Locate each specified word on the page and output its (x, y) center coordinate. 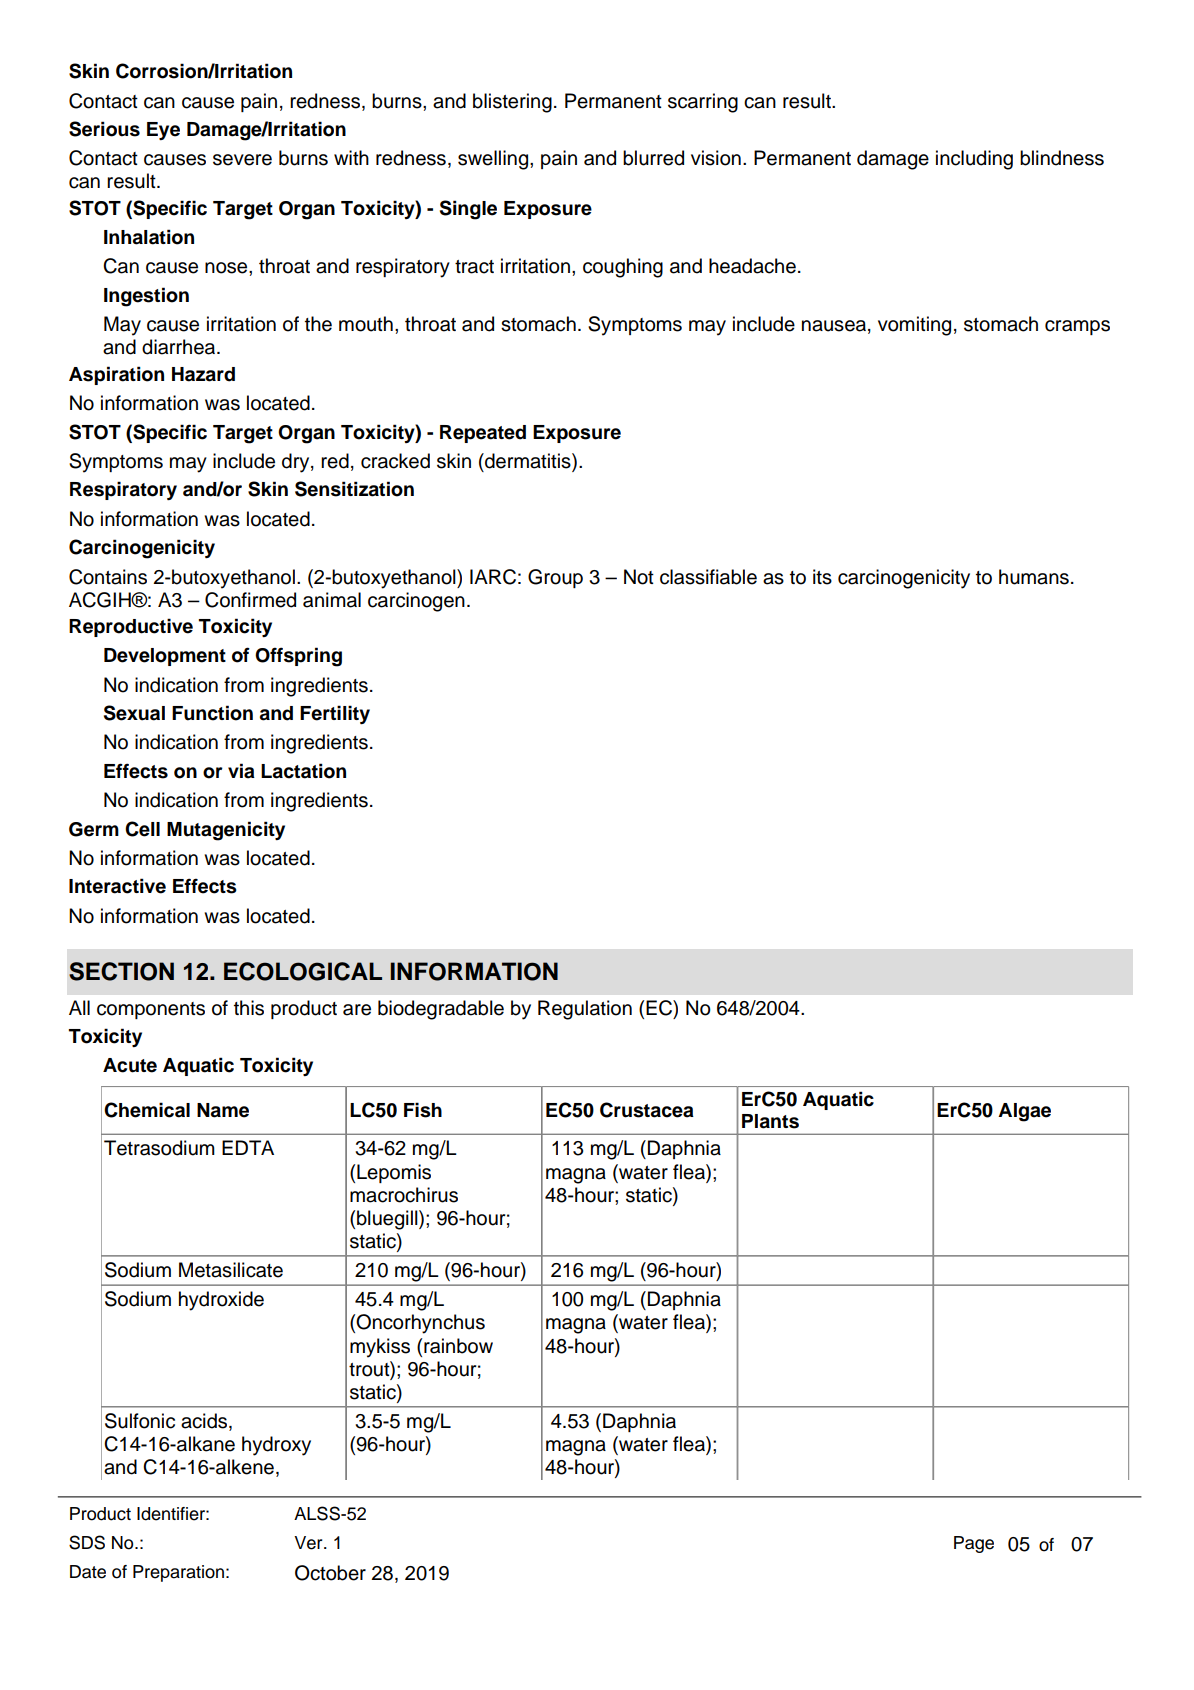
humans (1034, 577)
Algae (1024, 1112)
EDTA (248, 1147)
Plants (770, 1121)
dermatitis (528, 462)
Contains (108, 577)
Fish (423, 1110)
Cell (142, 829)
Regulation (585, 1010)
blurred (653, 158)
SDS (87, 1542)
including (974, 160)
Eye (163, 131)
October (330, 1573)
